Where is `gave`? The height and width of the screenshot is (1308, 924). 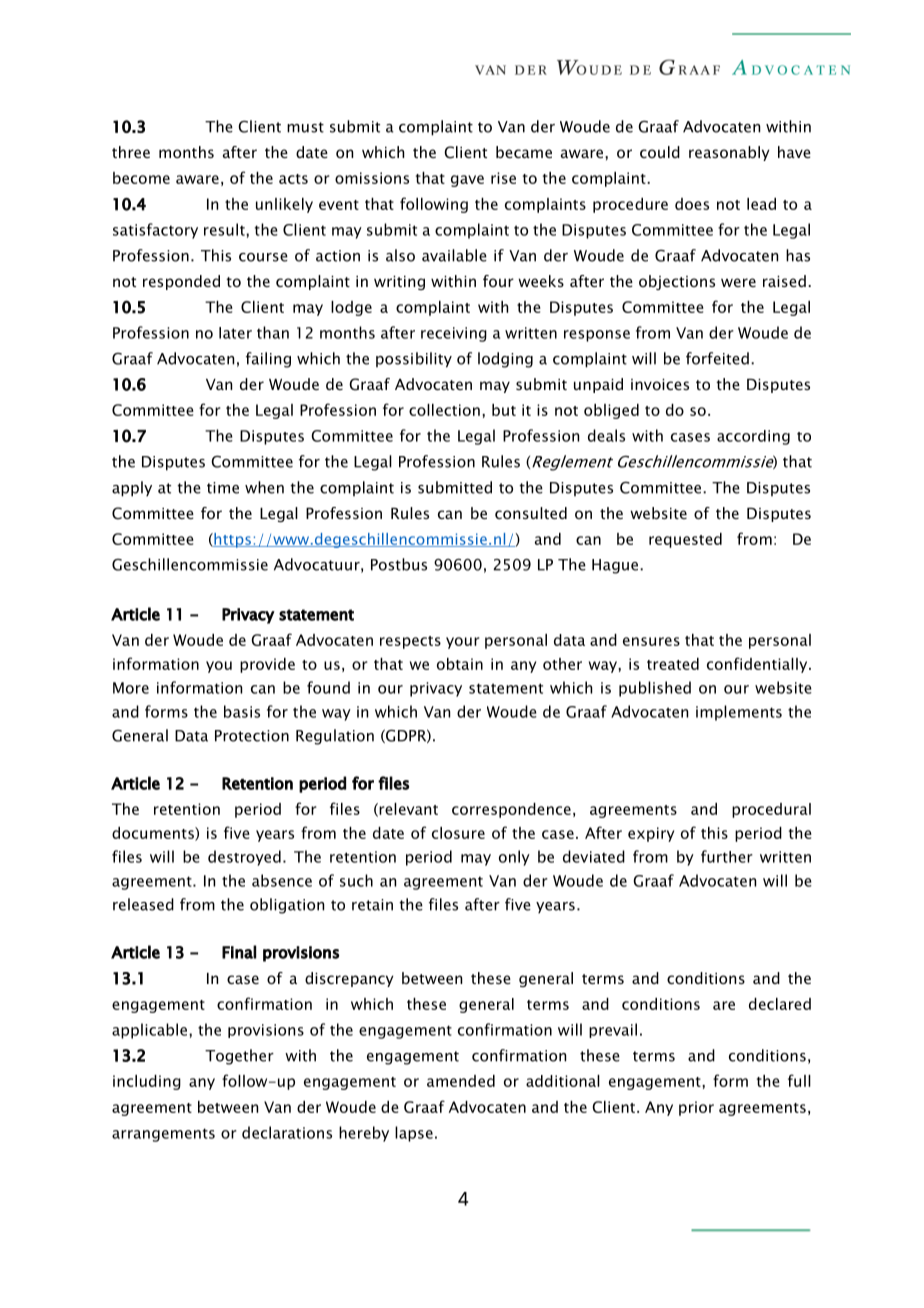 gave is located at coordinates (467, 181).
